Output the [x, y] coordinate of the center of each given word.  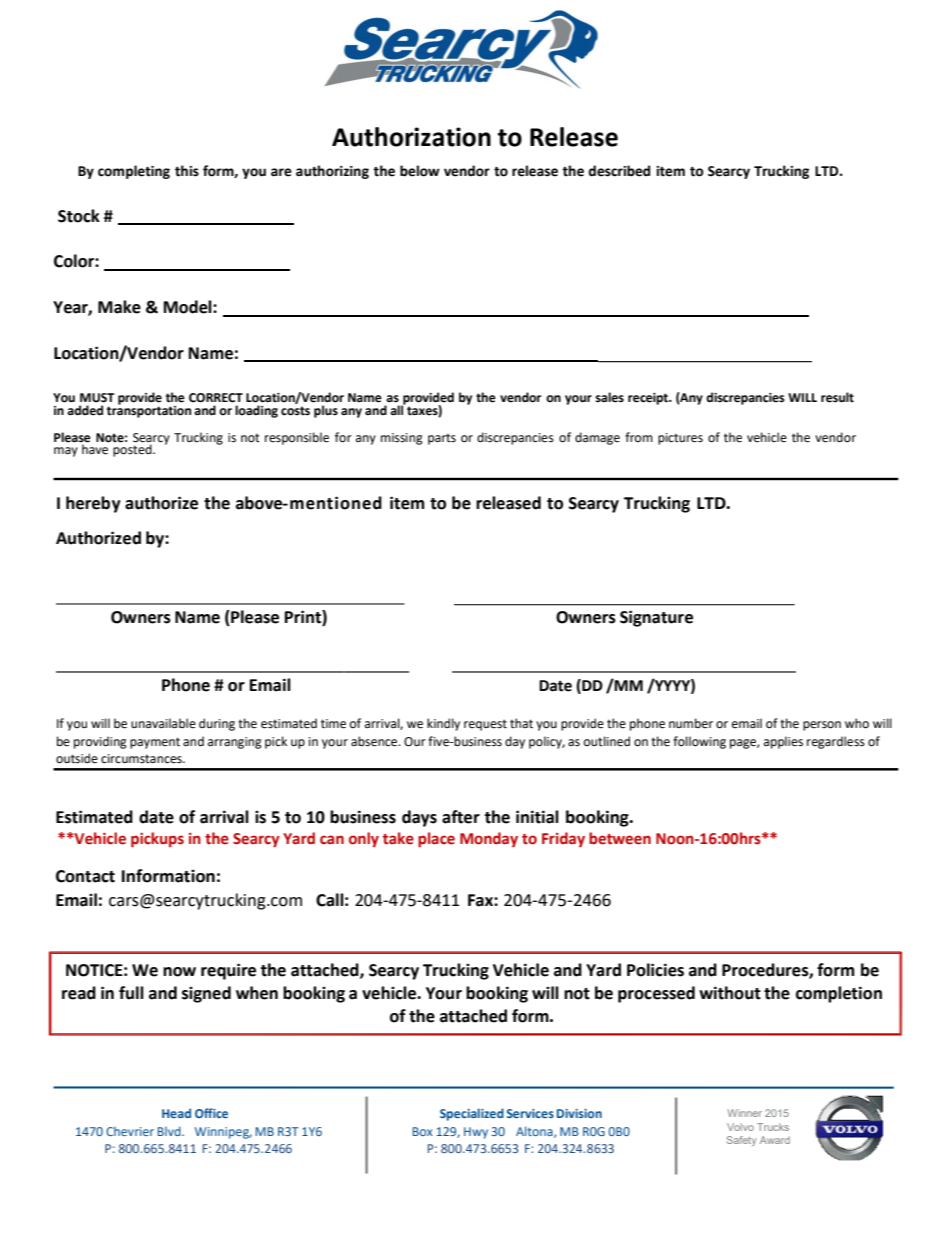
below [420, 171]
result [837, 397]
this [187, 171]
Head [176, 1113]
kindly [443, 724]
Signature [656, 618]
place [436, 839]
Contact [85, 876]
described [619, 171]
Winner [745, 1113]
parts [442, 439]
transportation [149, 410]
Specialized [472, 1114]
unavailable [163, 723]
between [620, 838]
